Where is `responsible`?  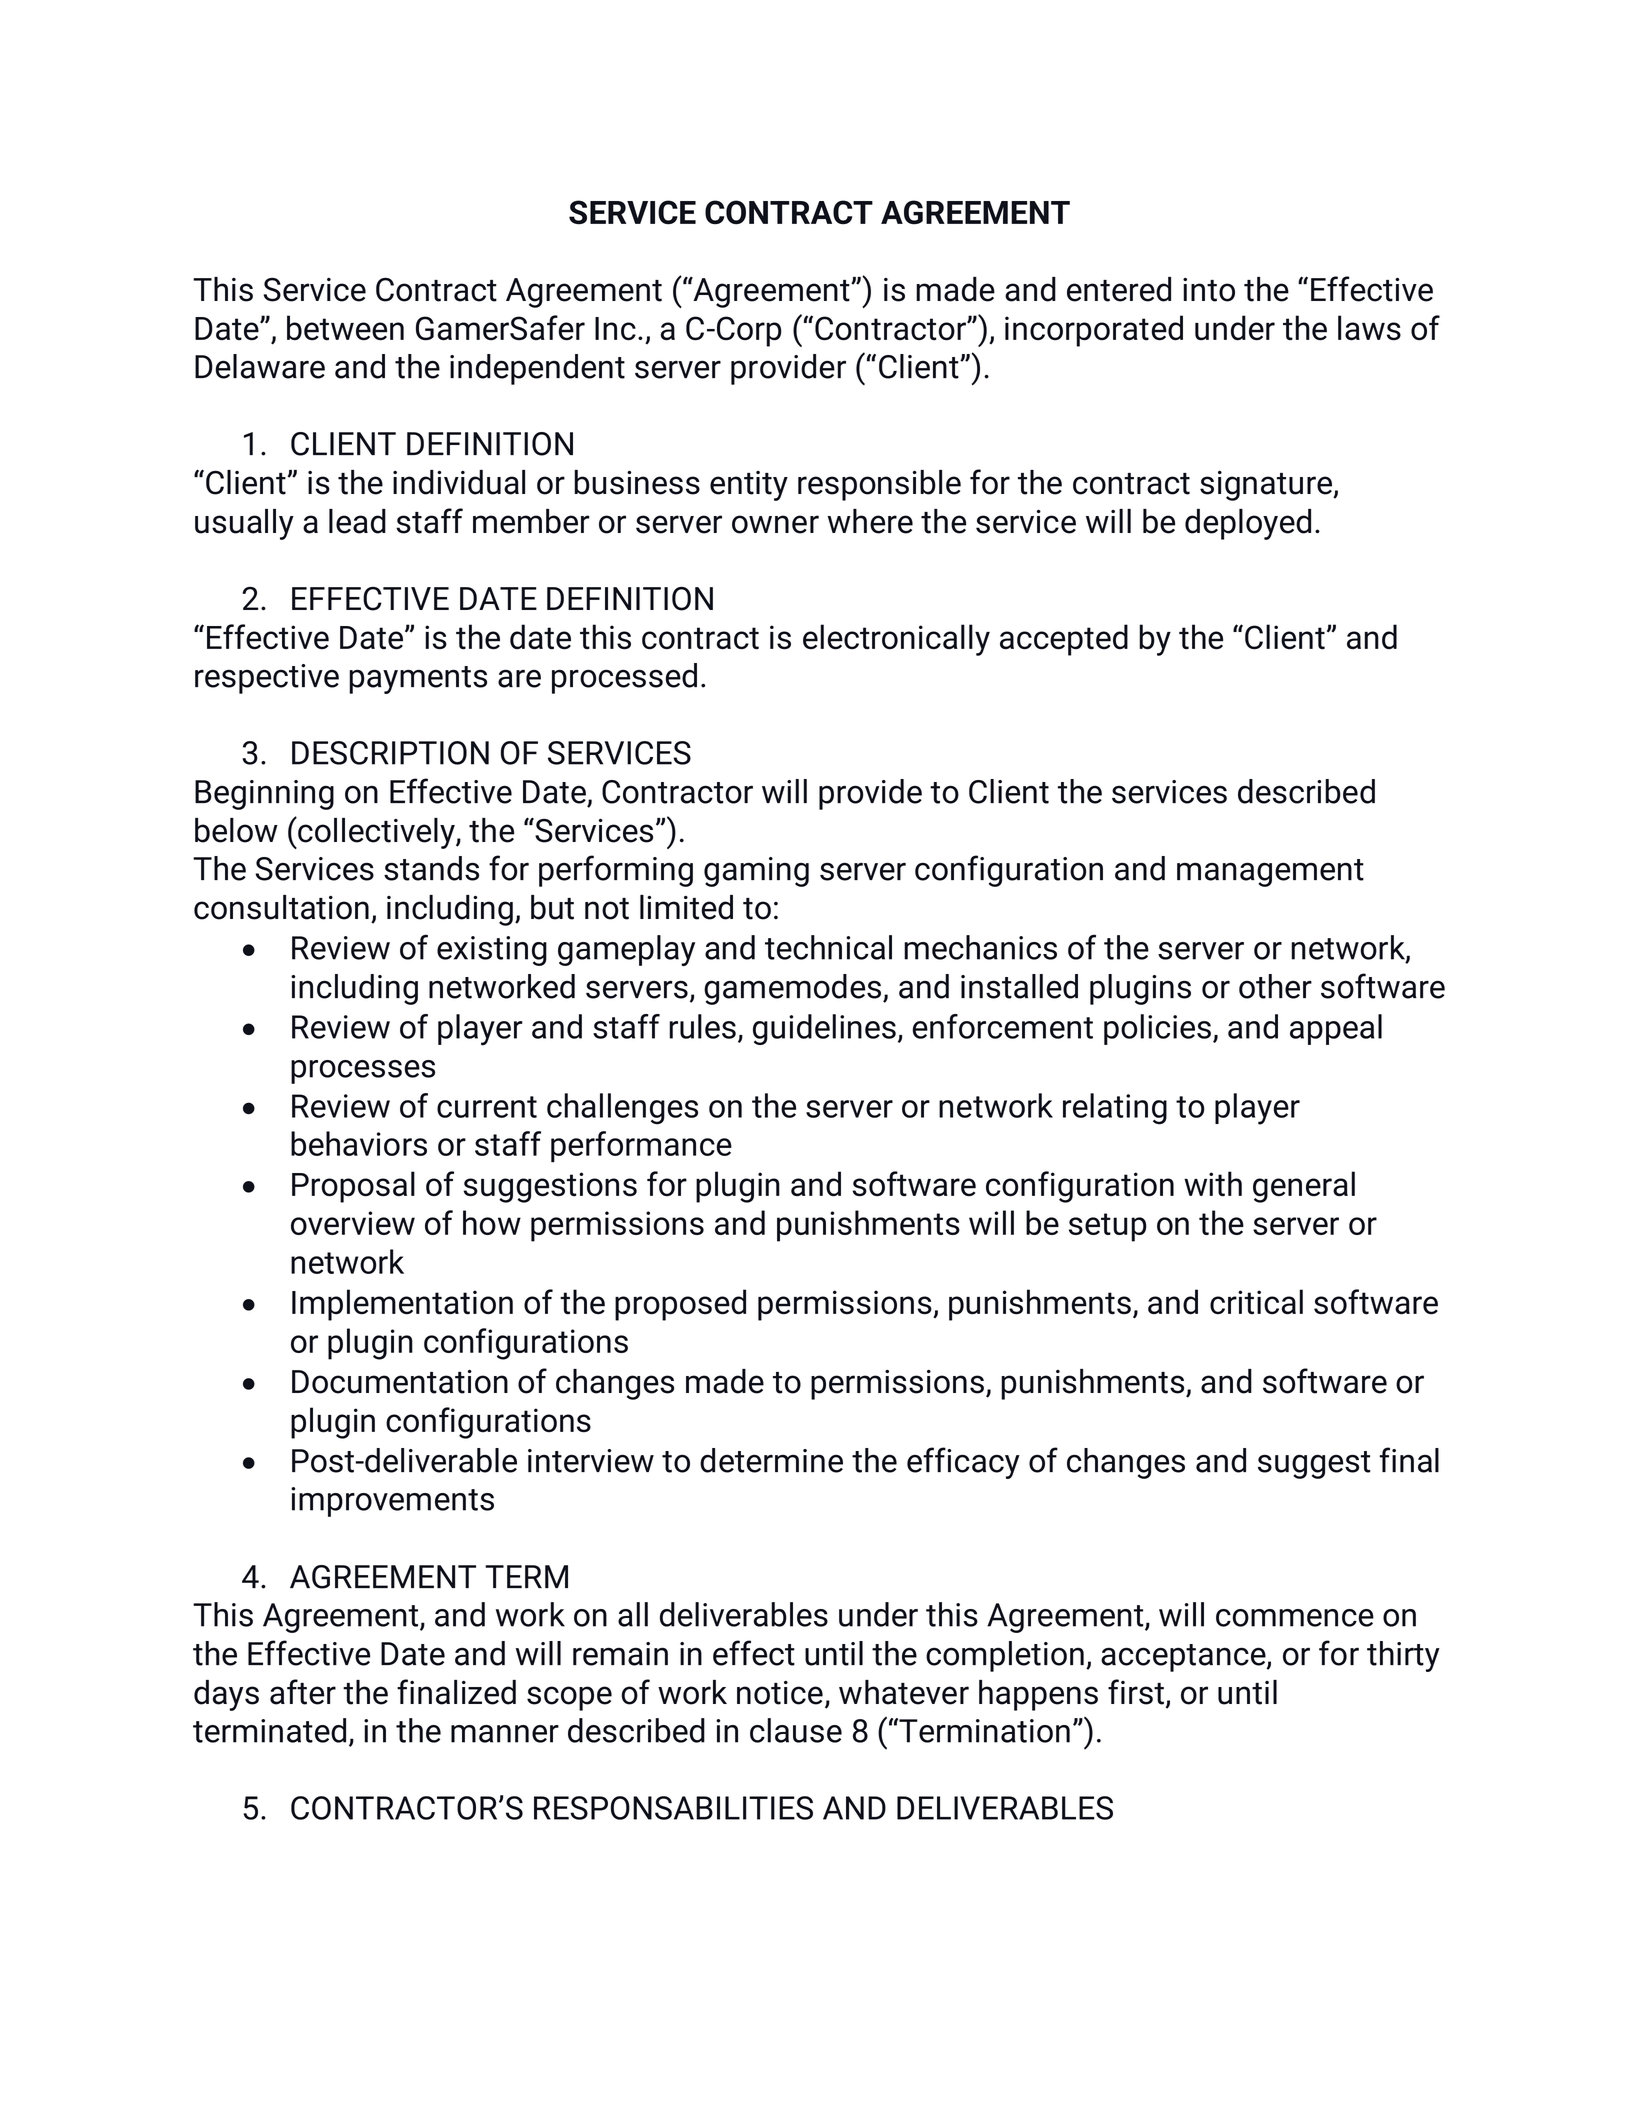 responsible is located at coordinates (879, 485).
